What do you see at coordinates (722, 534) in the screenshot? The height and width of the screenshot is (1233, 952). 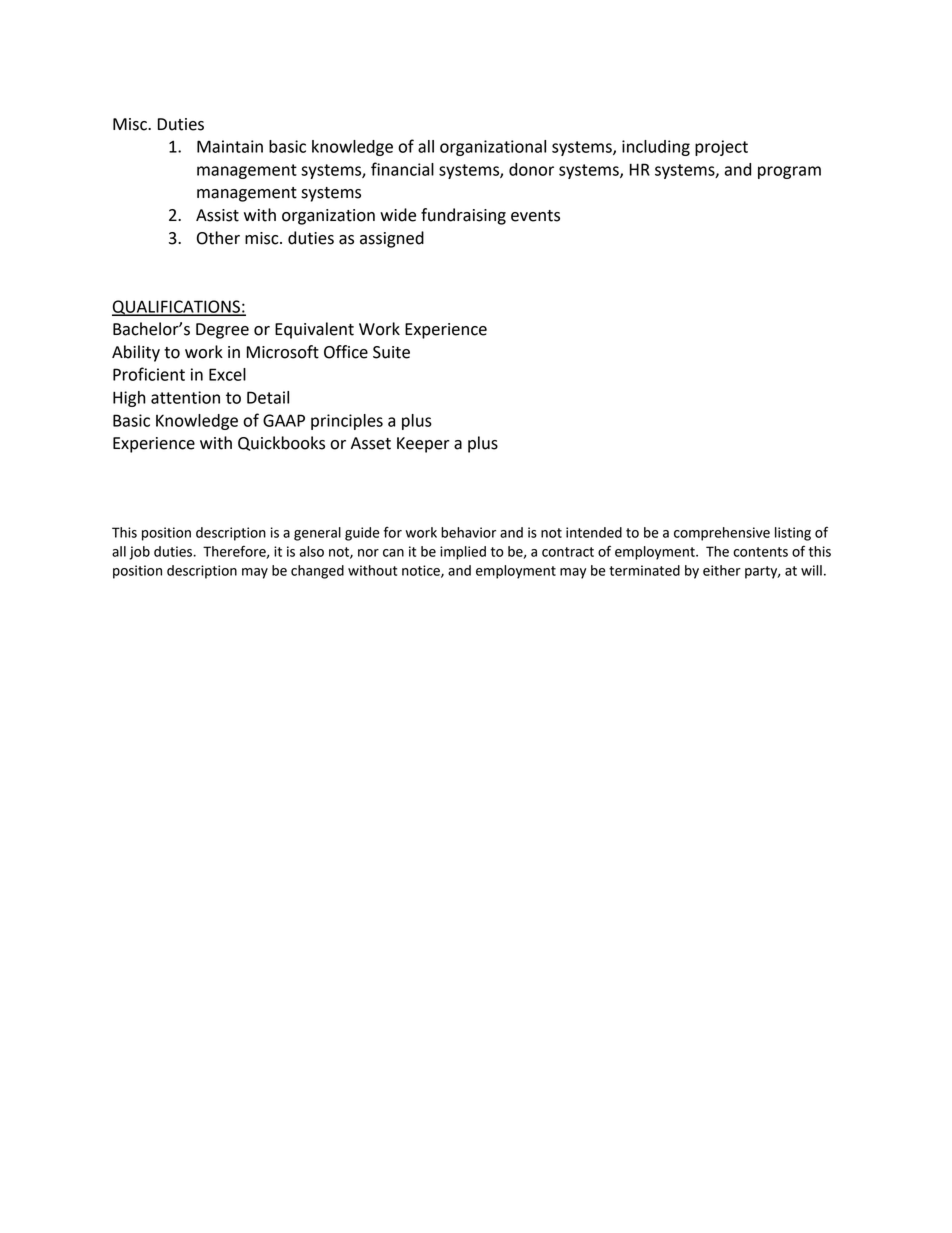 I see `comprehensive` at bounding box center [722, 534].
